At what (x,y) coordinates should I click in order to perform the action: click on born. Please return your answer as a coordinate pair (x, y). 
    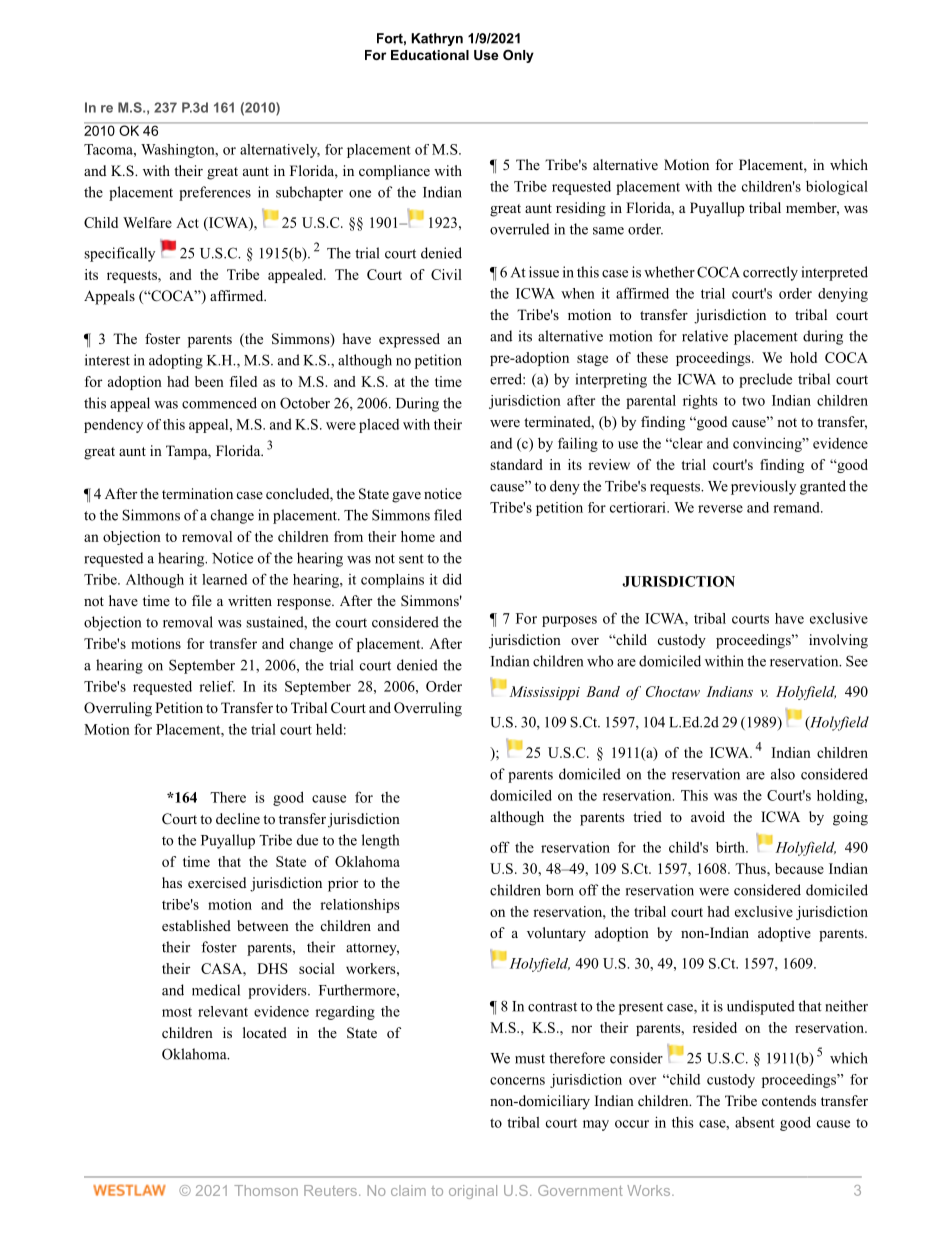
    Looking at the image, I should click on (560, 890).
